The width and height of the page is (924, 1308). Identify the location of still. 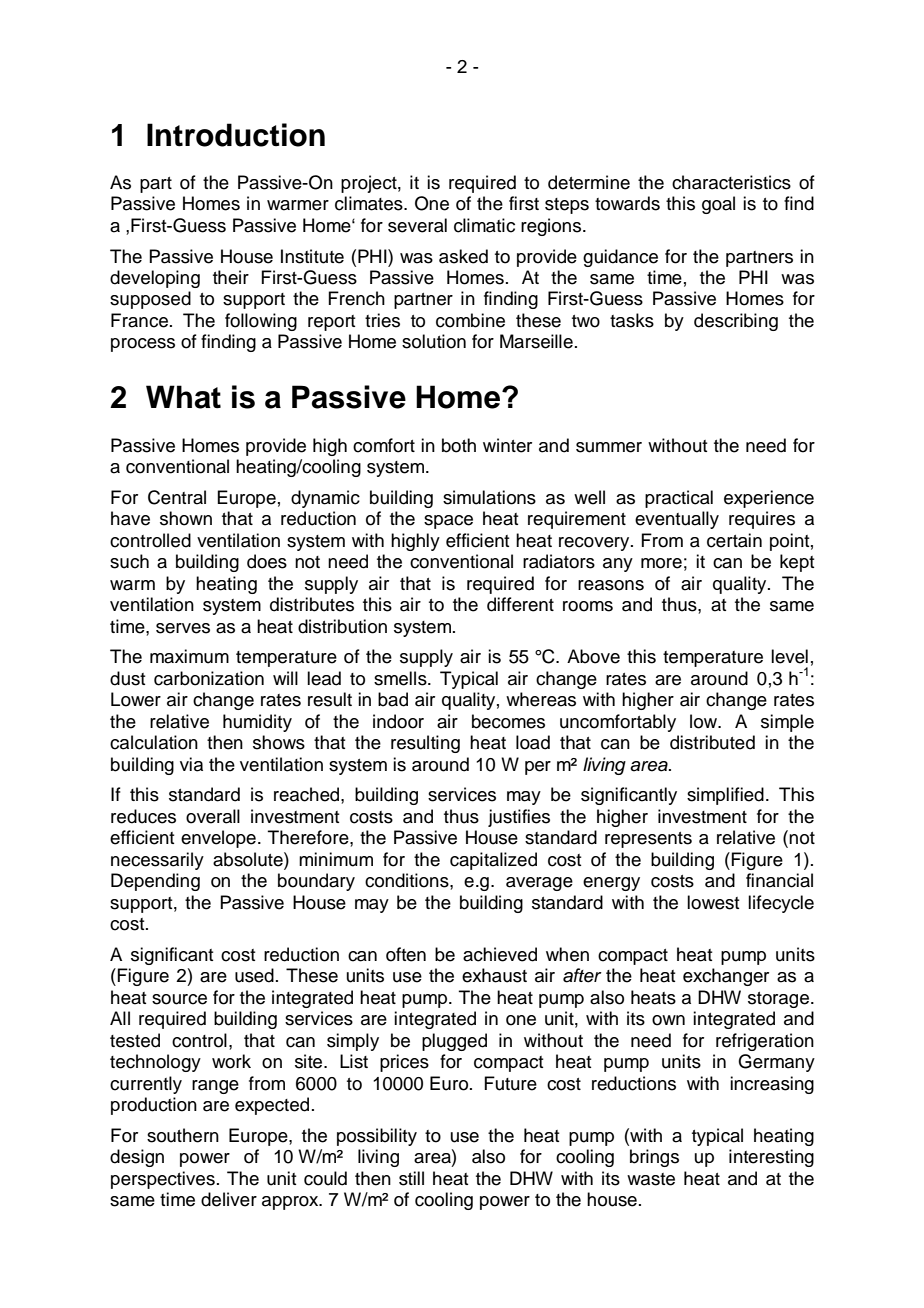
(411, 1178).
